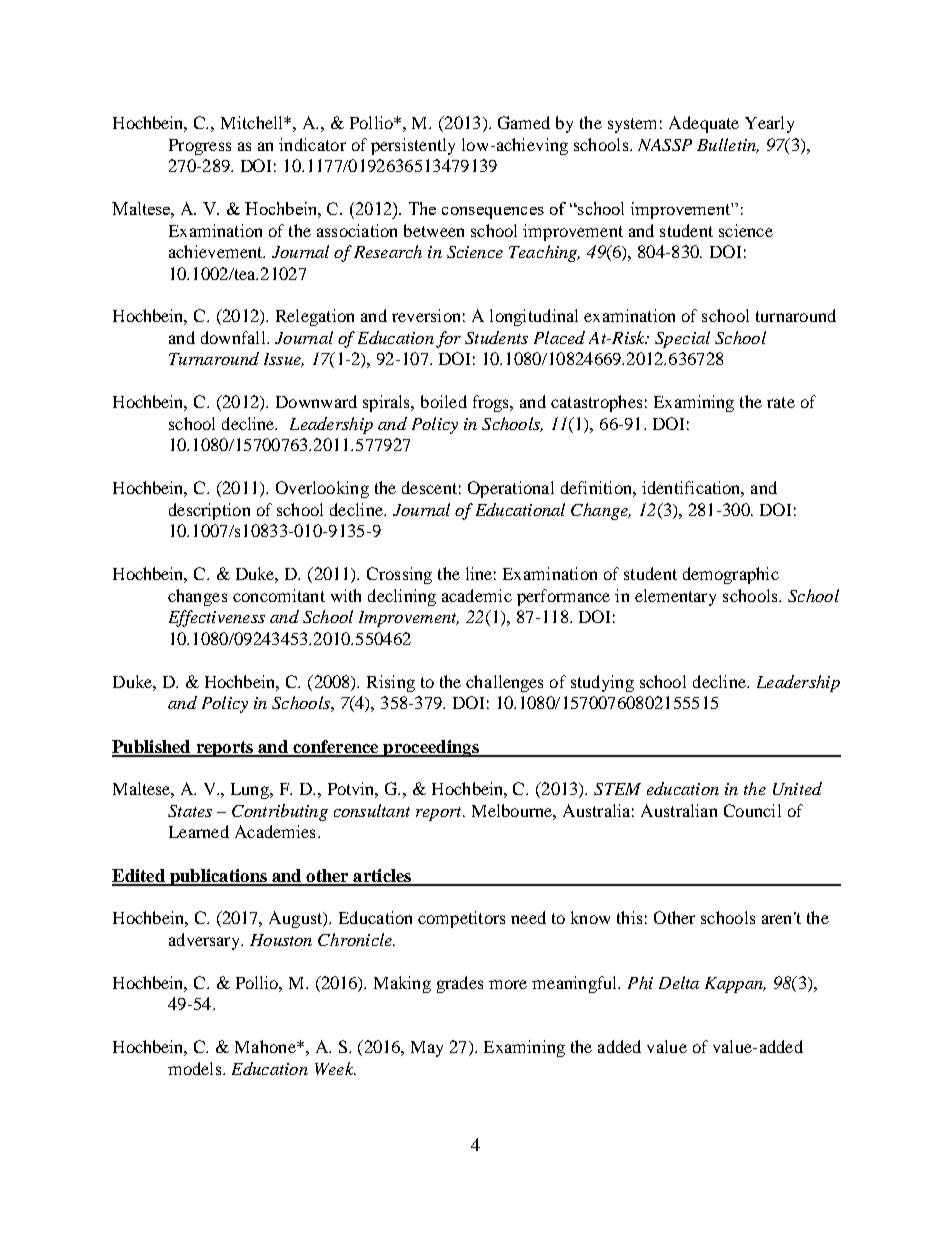 This screenshot has width=952, height=1233. Describe the element at coordinates (234, 337) in the screenshot. I see `downfall` at that location.
